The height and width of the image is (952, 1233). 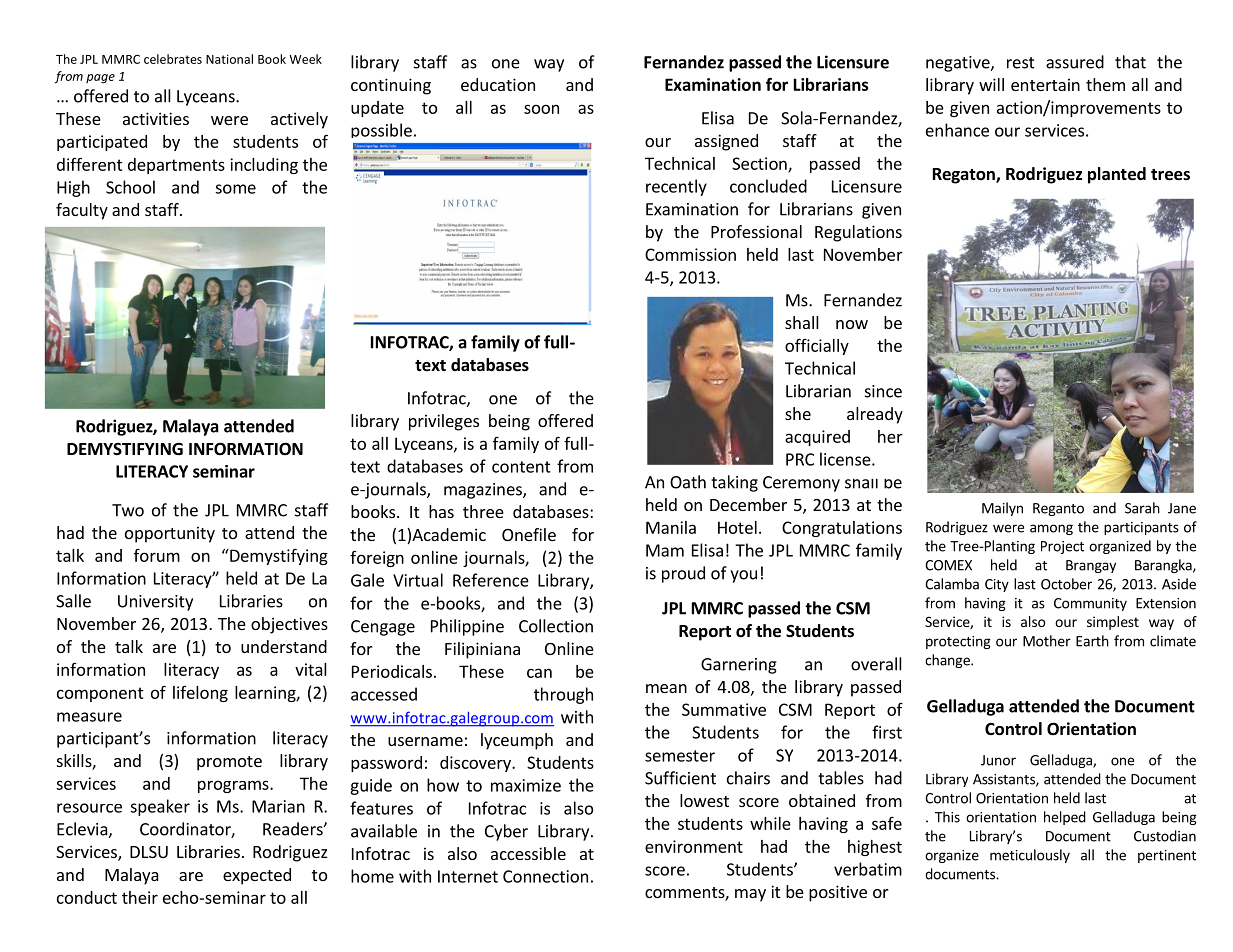 I want to click on Connection, so click(x=545, y=876).
